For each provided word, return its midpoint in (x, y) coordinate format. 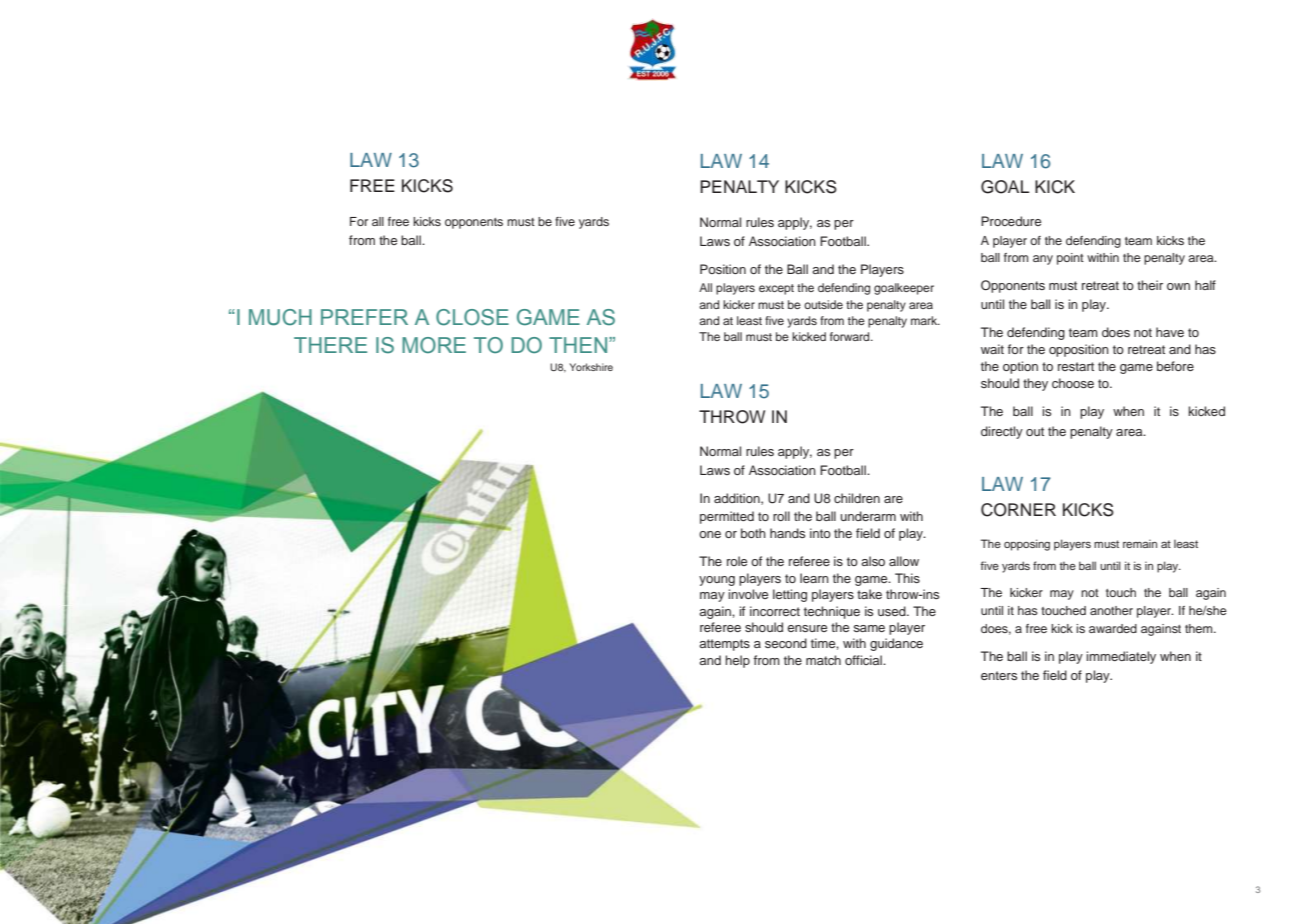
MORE (434, 345)
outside (823, 304)
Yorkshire (591, 367)
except (776, 289)
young (717, 581)
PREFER (364, 317)
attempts (724, 645)
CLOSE (472, 317)
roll (781, 516)
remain (1140, 544)
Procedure (1011, 221)
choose (1073, 383)
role (737, 561)
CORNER (1018, 510)
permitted (727, 517)
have (1170, 332)
